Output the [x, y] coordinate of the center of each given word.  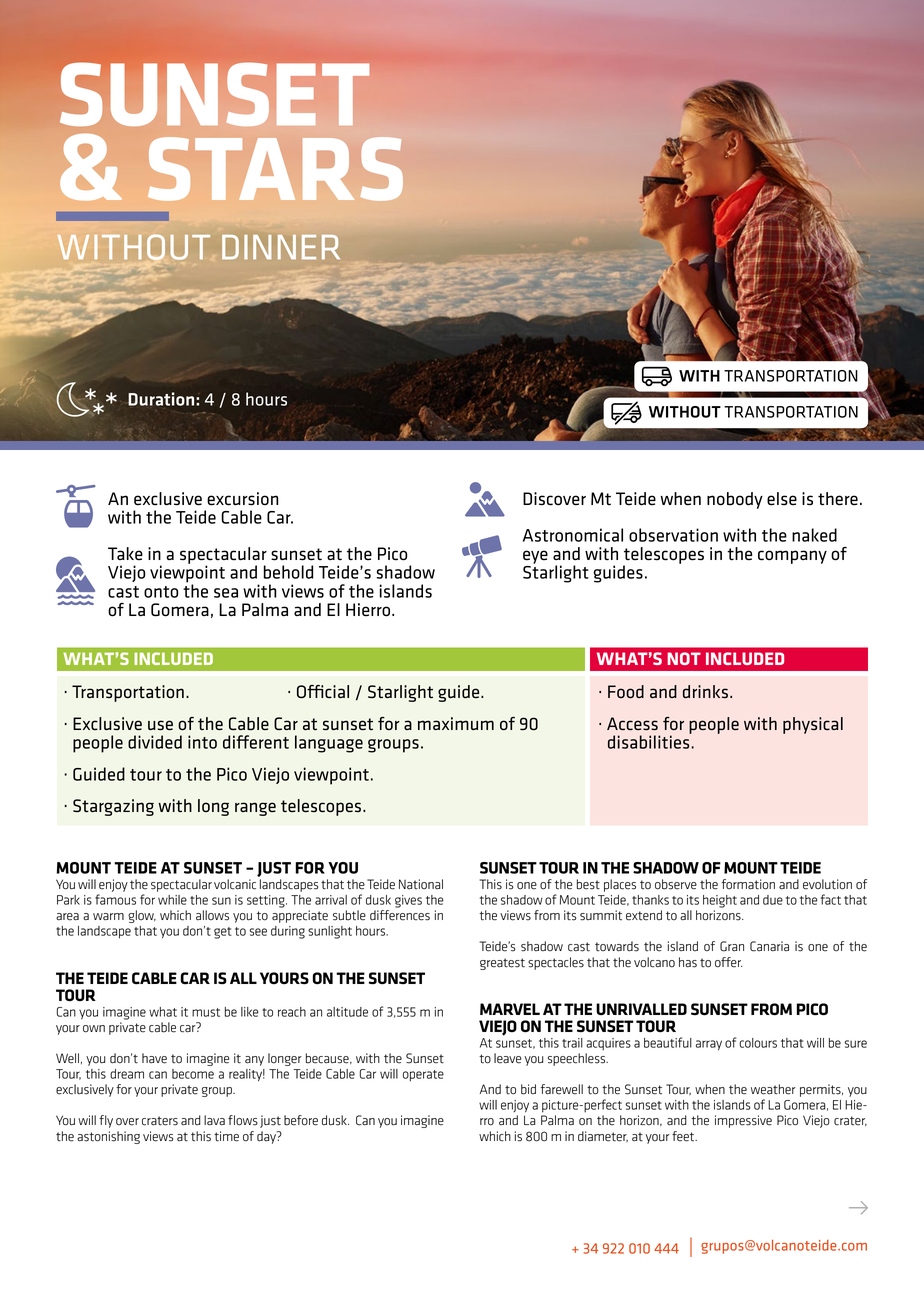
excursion [242, 499]
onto [161, 592]
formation [748, 884]
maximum [456, 723]
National [421, 884]
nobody [735, 500]
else [782, 499]
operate [423, 1076]
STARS [275, 169]
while [172, 900]
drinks [705, 692]
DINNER [281, 247]
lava [214, 1120]
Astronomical [573, 535]
